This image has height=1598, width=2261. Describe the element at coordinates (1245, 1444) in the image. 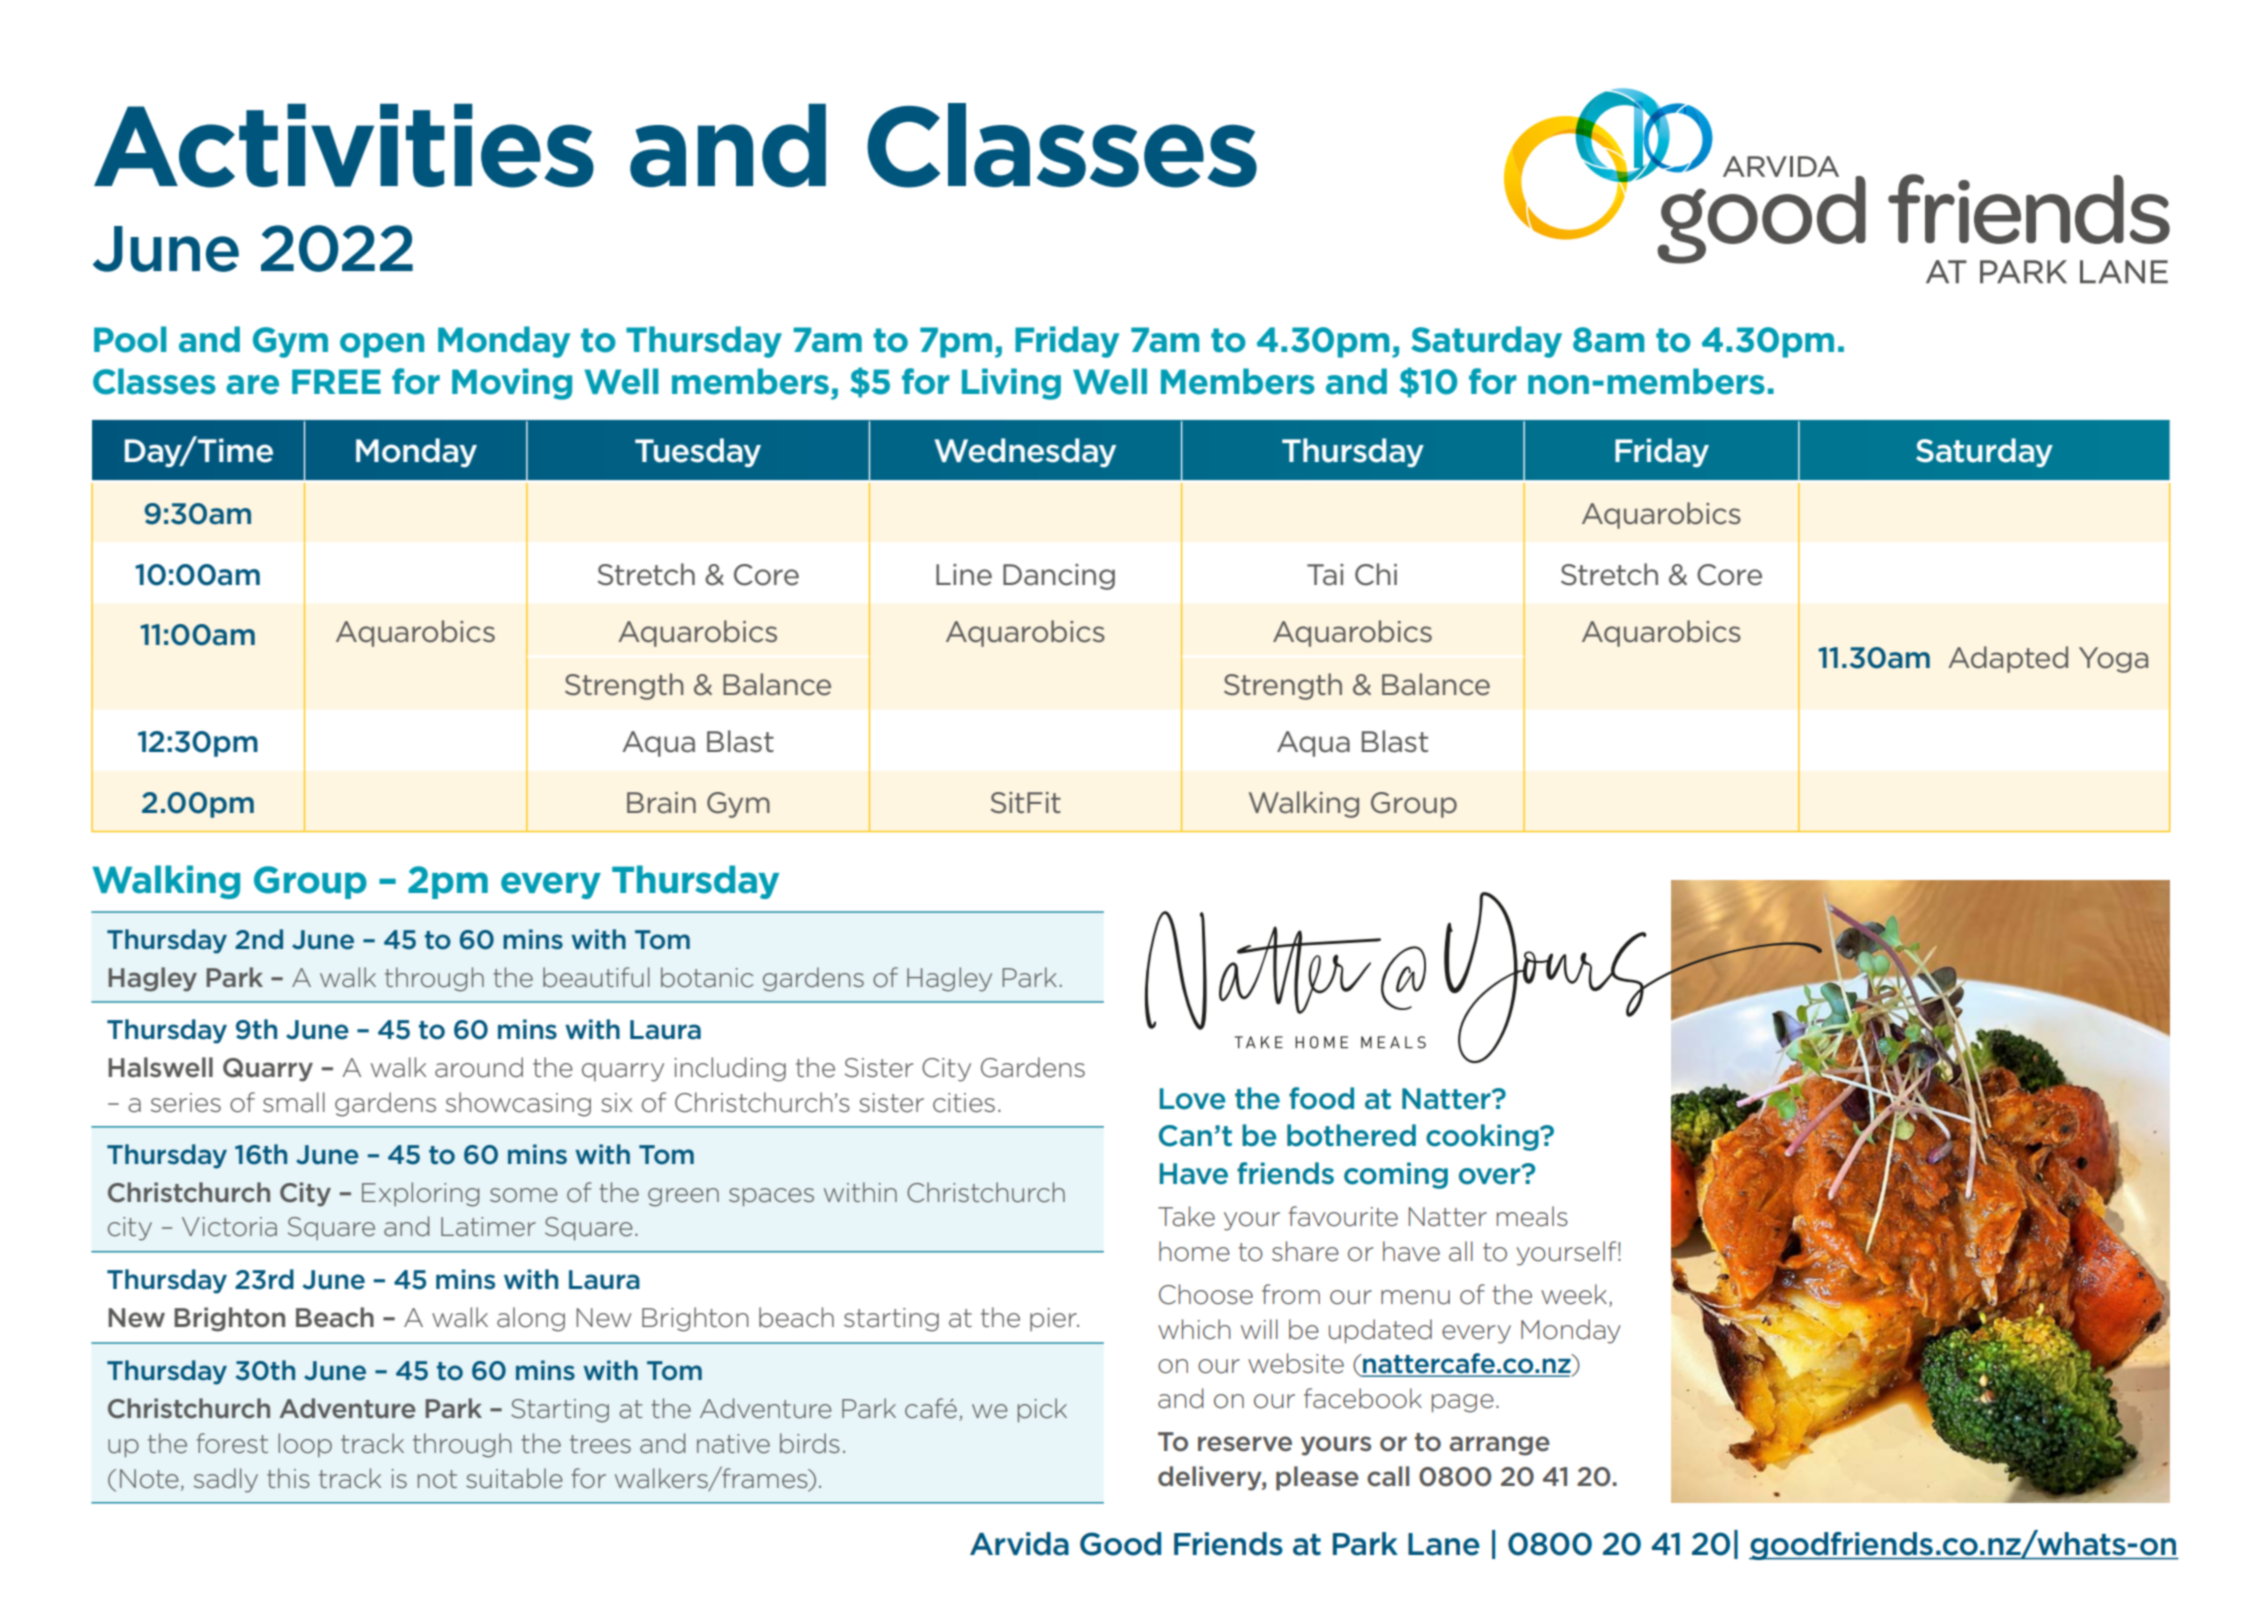

I see `reserve` at that location.
